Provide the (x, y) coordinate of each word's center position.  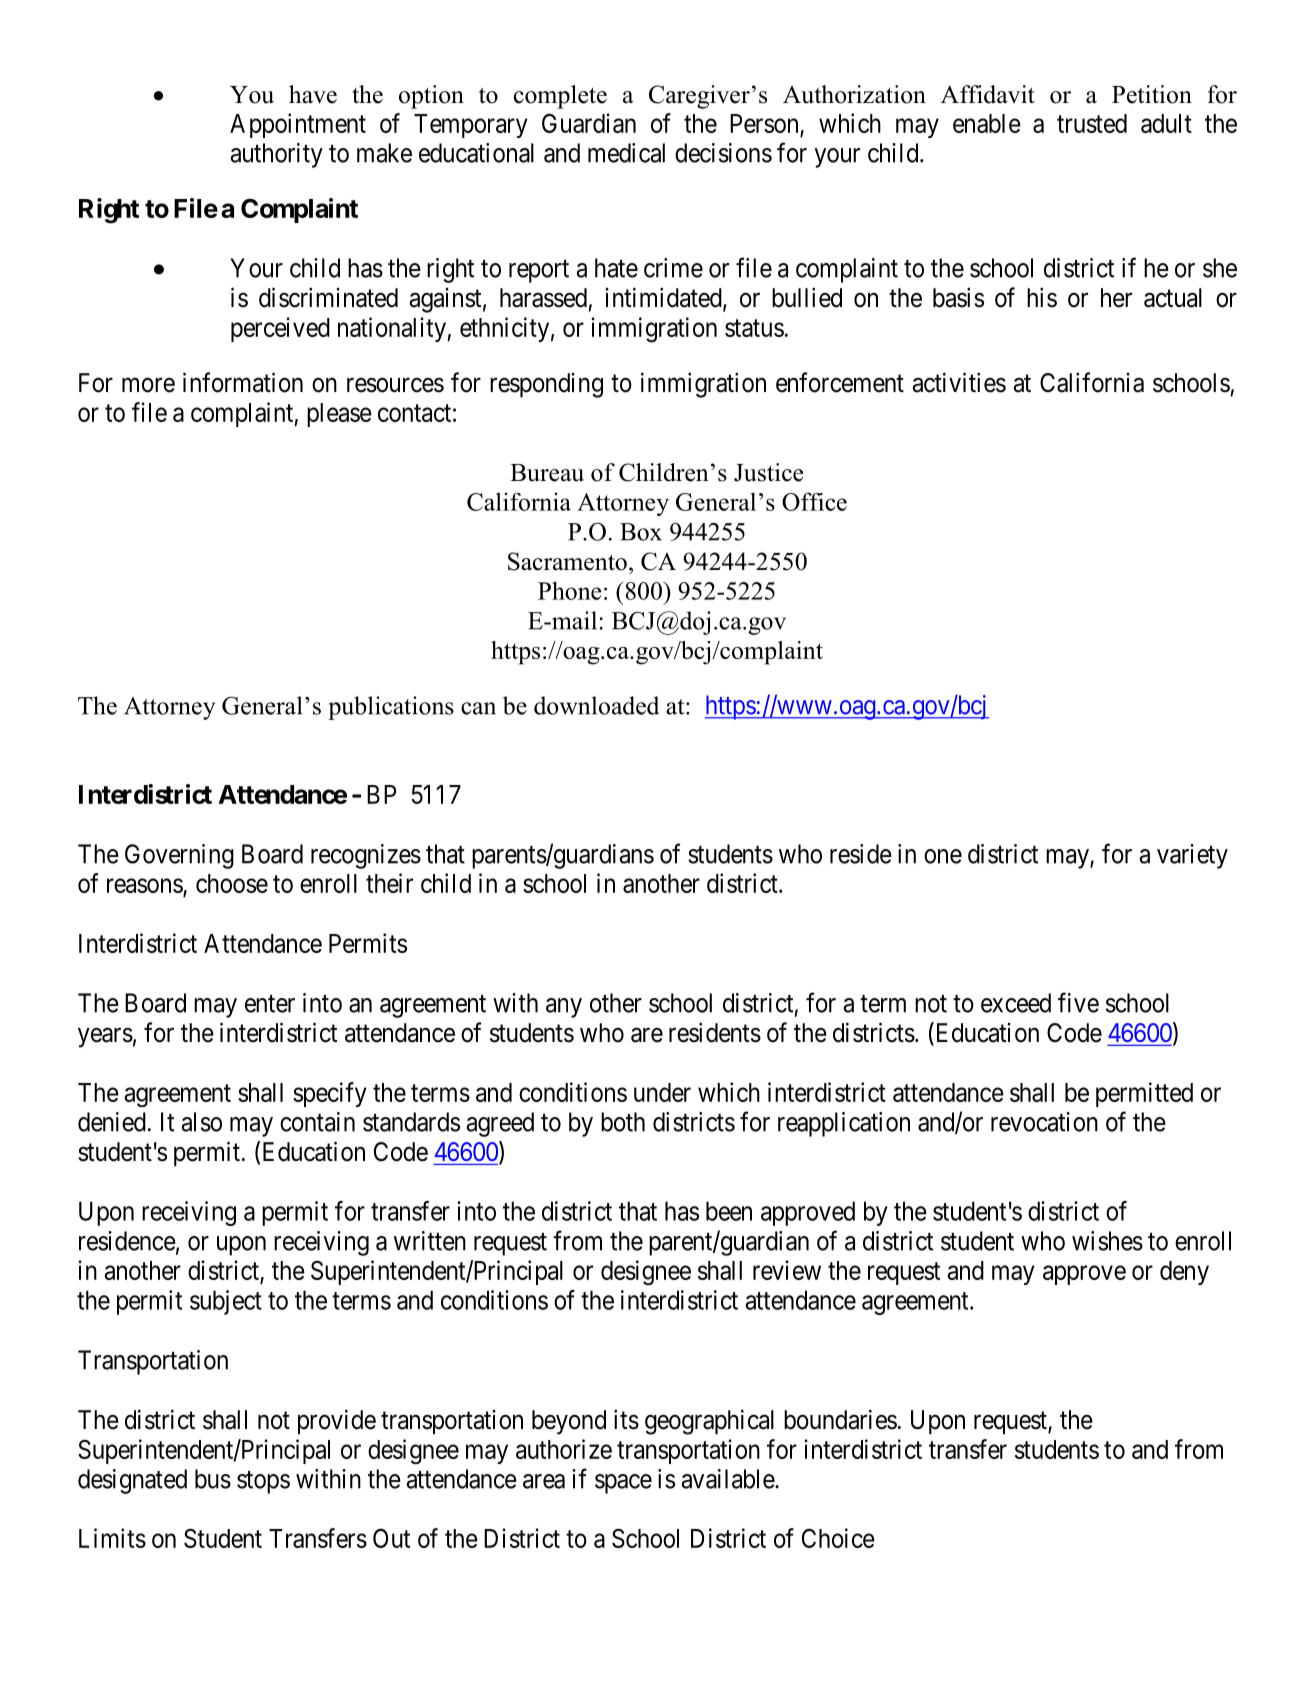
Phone (569, 590)
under (662, 1092)
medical (626, 153)
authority (276, 155)
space (623, 1484)
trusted (1092, 123)
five (1078, 1002)
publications (391, 708)
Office (814, 501)
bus (213, 1479)
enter (270, 1004)
